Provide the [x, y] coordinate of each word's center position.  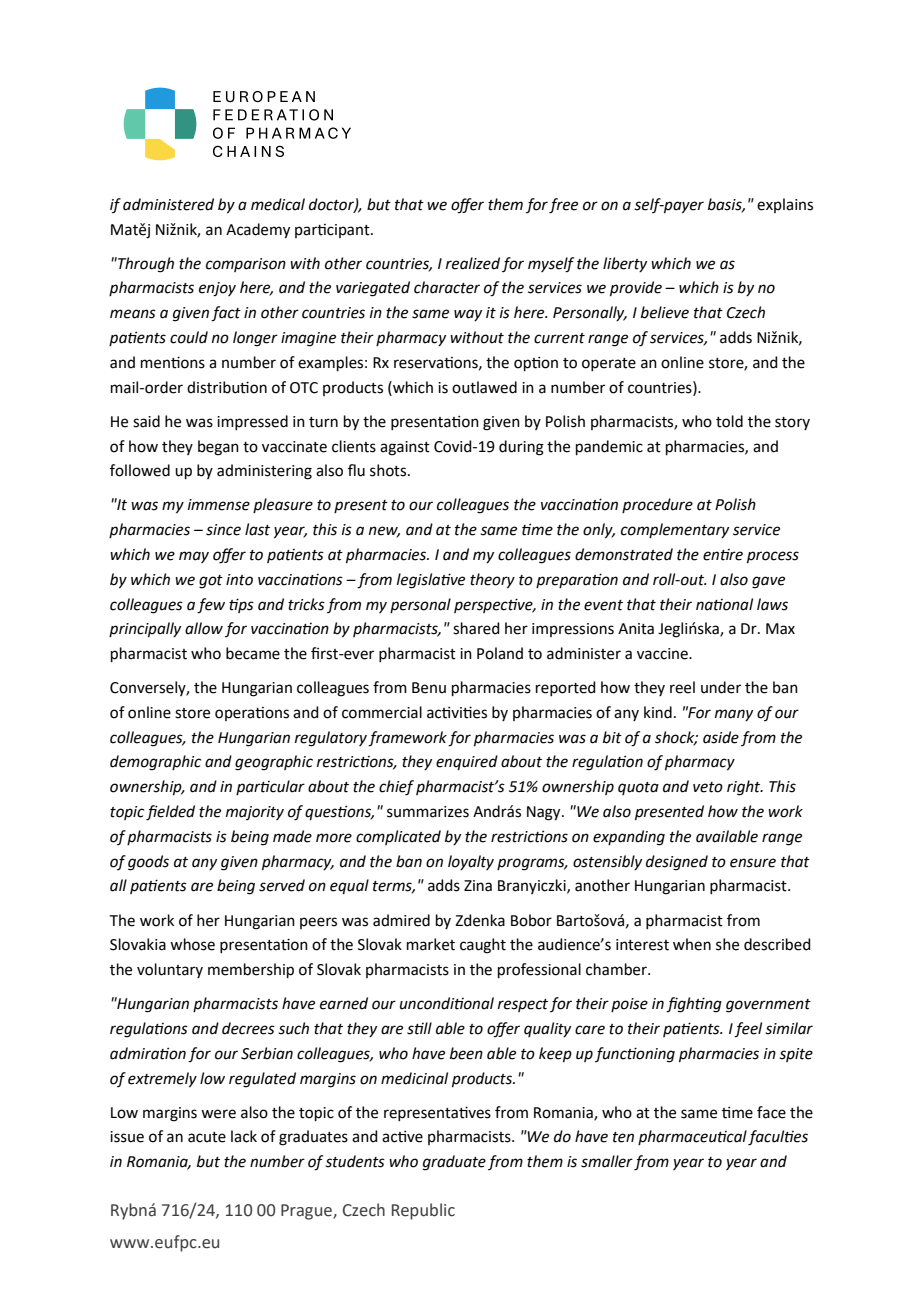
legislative [431, 581]
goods [148, 863]
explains [785, 205]
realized [473, 263]
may [194, 557]
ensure [753, 863]
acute [207, 1137]
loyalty [471, 862]
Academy [258, 231]
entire [723, 555]
